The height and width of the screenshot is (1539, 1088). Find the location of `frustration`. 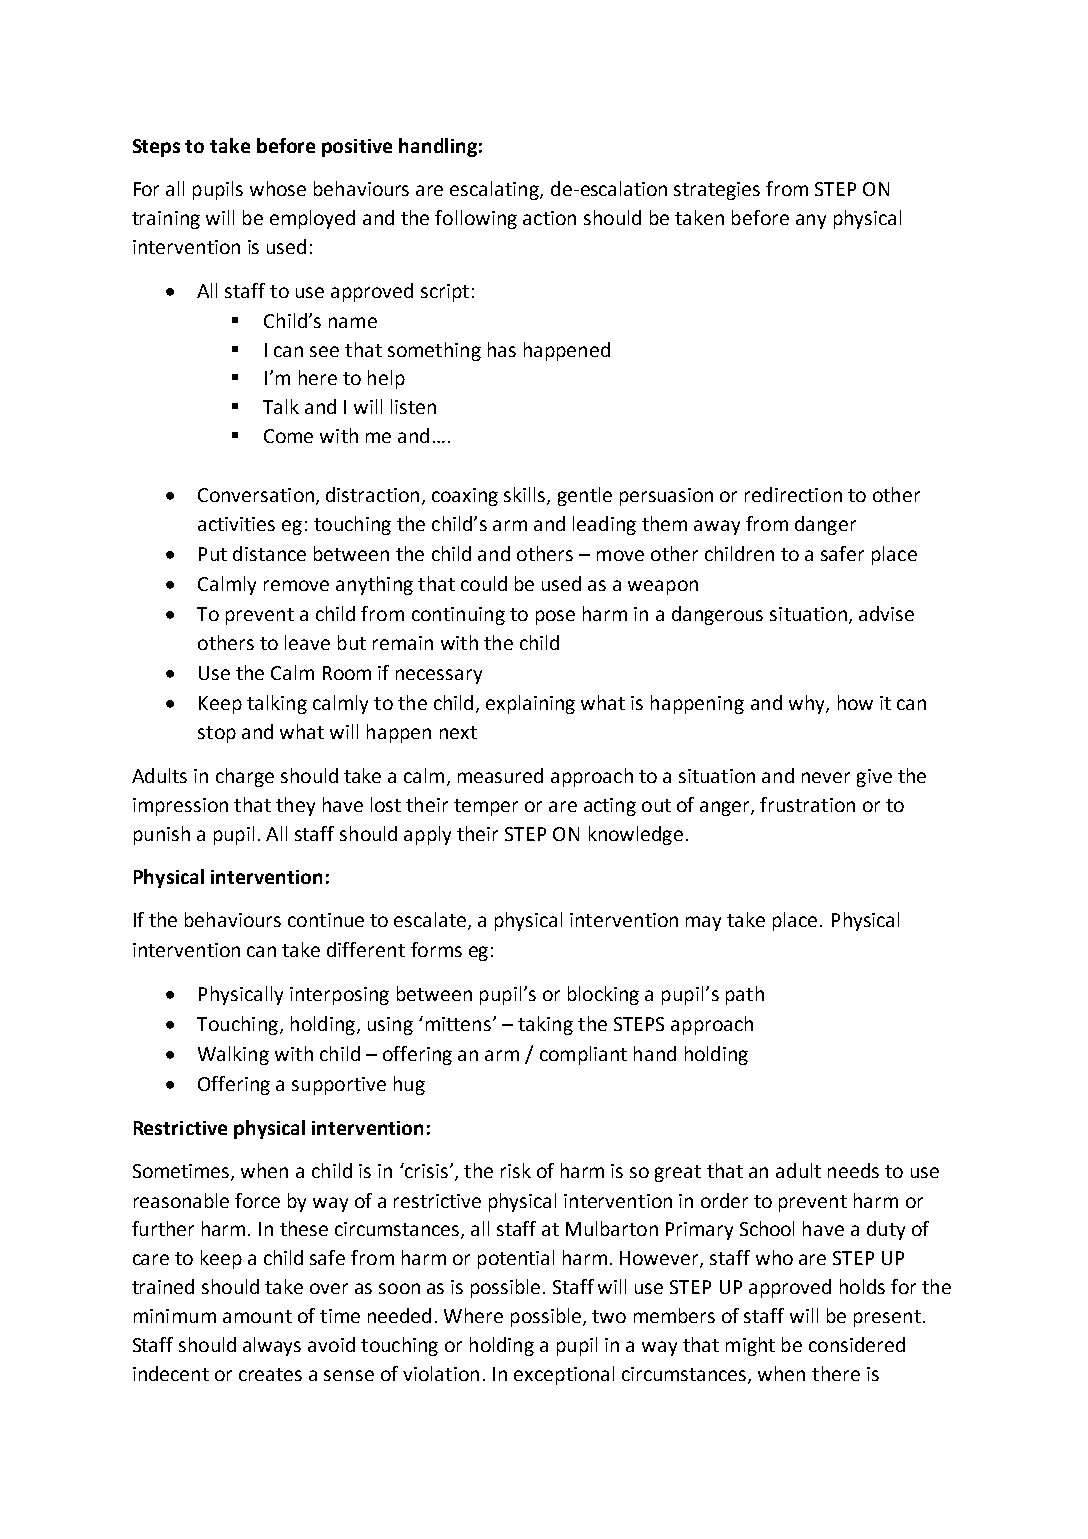

frustration is located at coordinates (807, 804).
